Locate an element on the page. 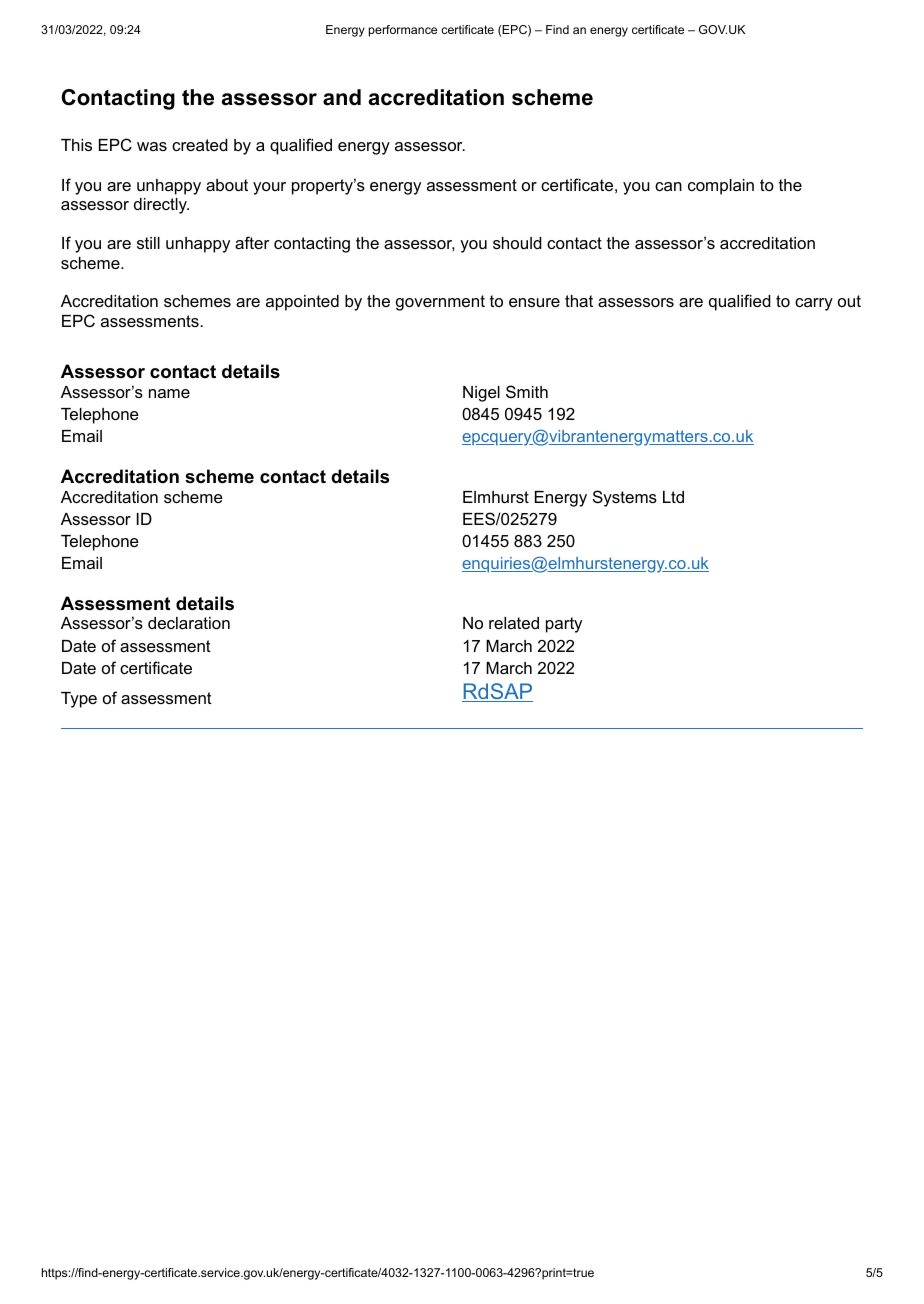  related is located at coordinates (514, 623).
